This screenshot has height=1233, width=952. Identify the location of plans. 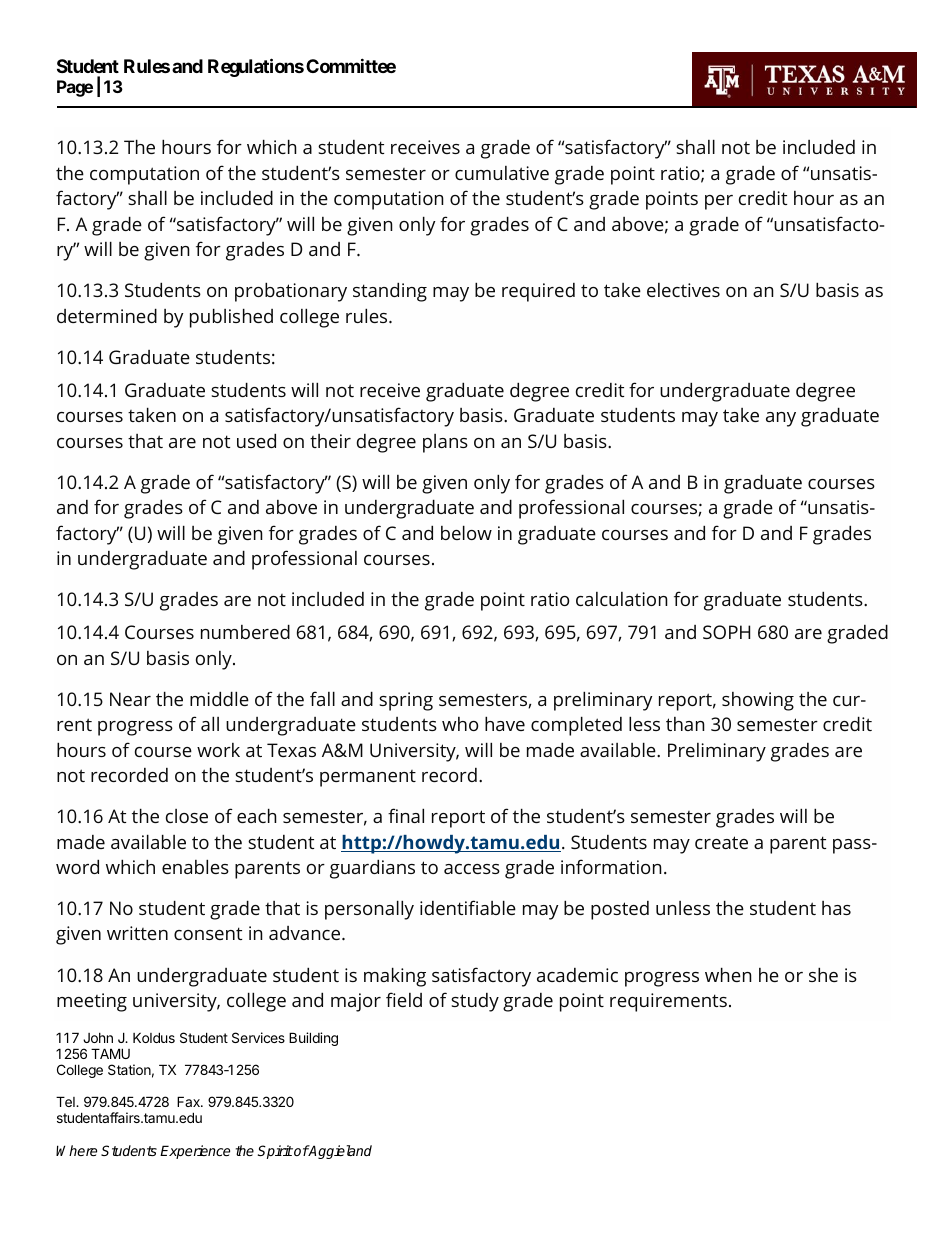
(445, 443).
